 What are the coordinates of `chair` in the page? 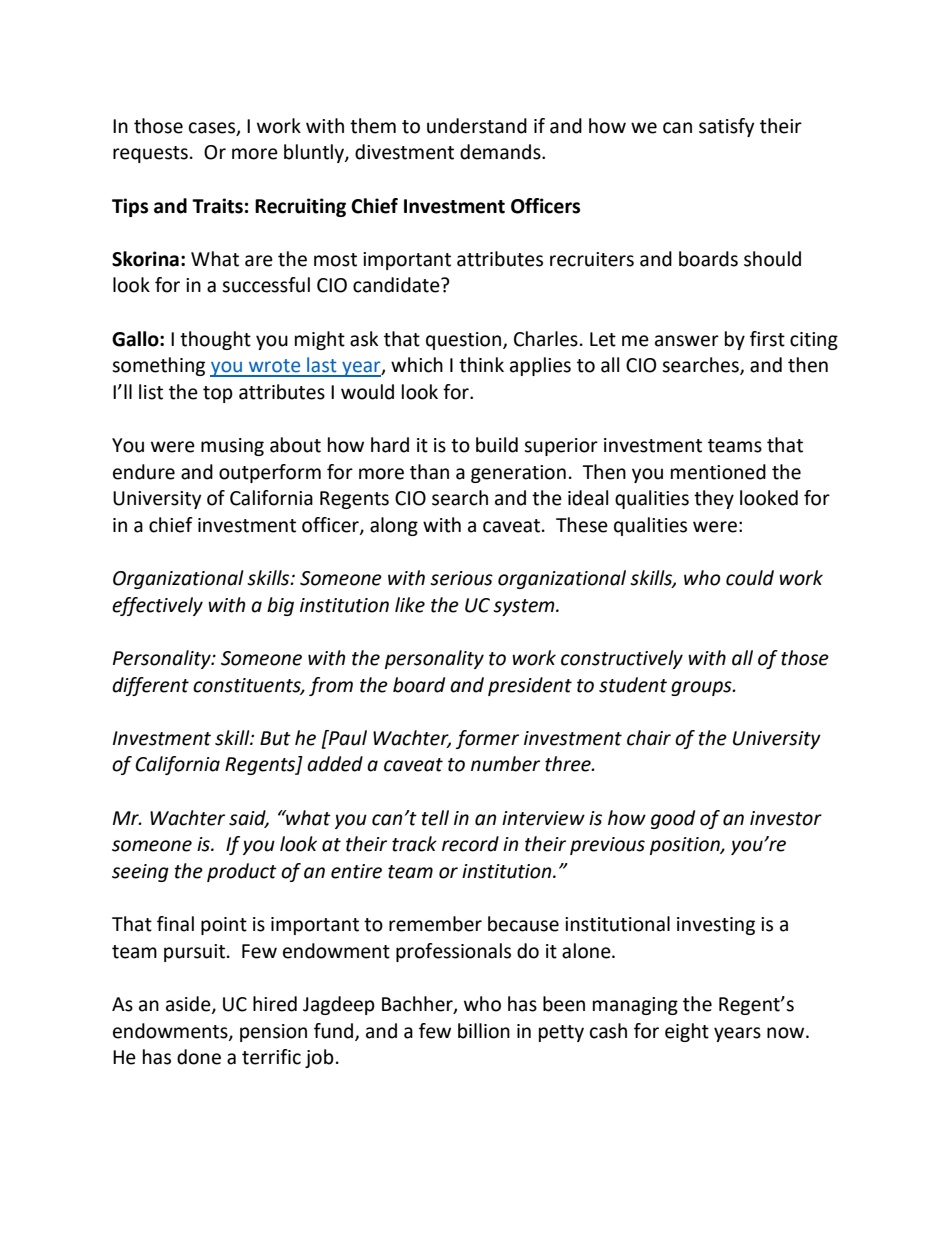 It's located at (649, 738).
